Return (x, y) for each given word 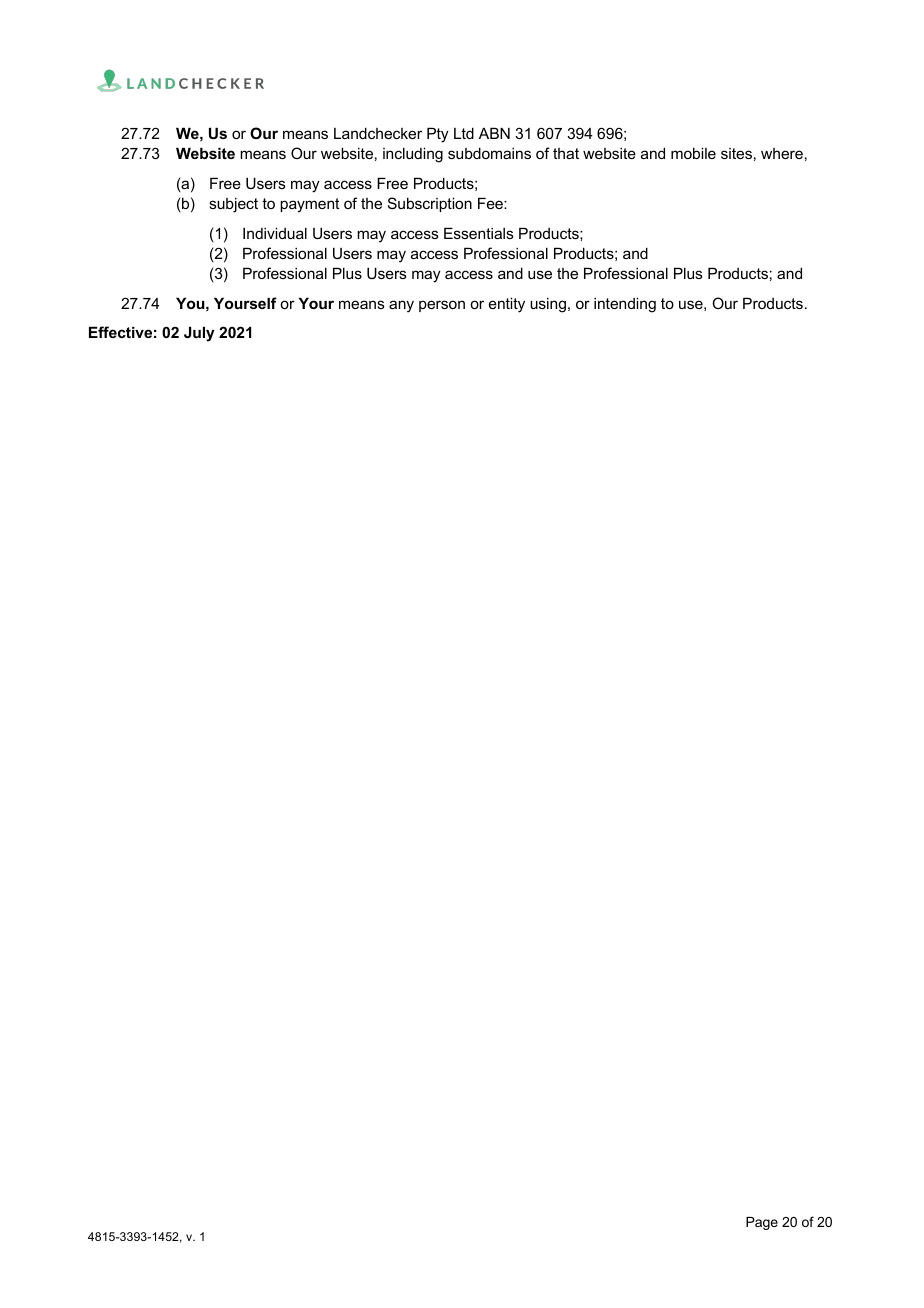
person (442, 306)
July (199, 334)
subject (233, 205)
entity (507, 305)
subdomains (489, 153)
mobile (693, 153)
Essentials (479, 233)
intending (625, 305)
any (401, 306)
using (548, 305)
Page (762, 1223)
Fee (491, 203)
